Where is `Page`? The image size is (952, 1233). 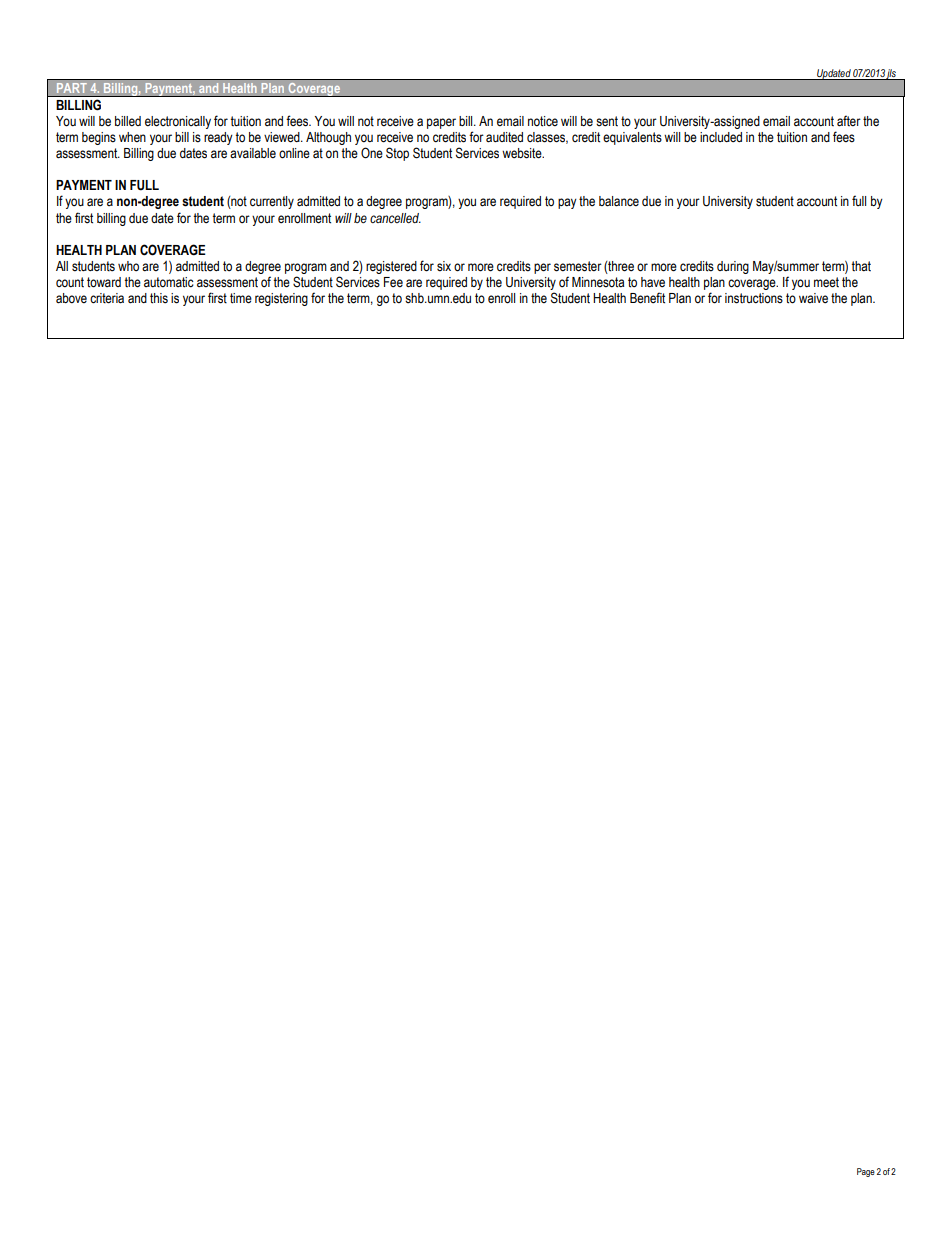 Page is located at coordinates (866, 1172).
